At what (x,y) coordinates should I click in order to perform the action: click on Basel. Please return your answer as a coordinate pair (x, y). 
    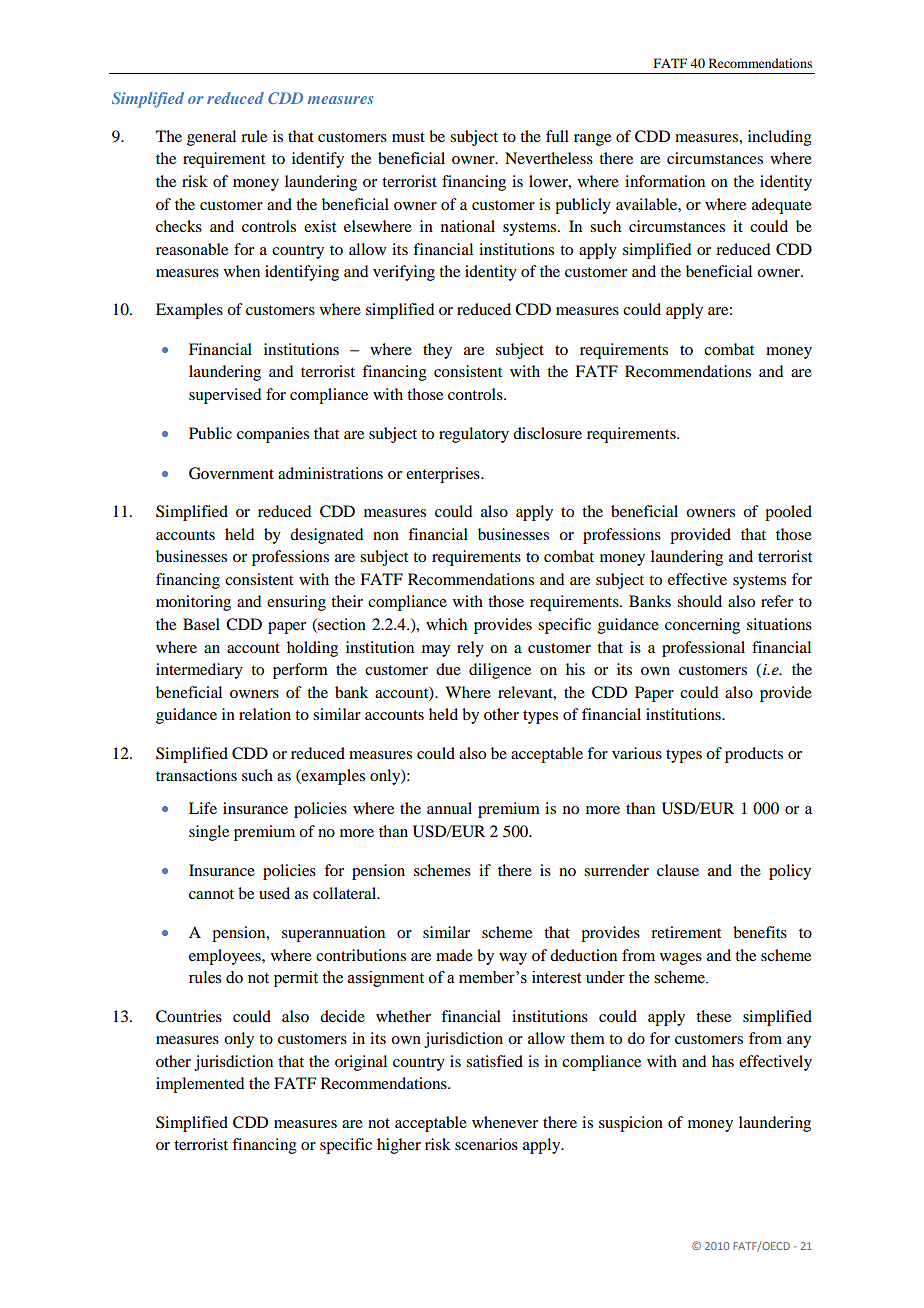
    Looking at the image, I should click on (201, 624).
